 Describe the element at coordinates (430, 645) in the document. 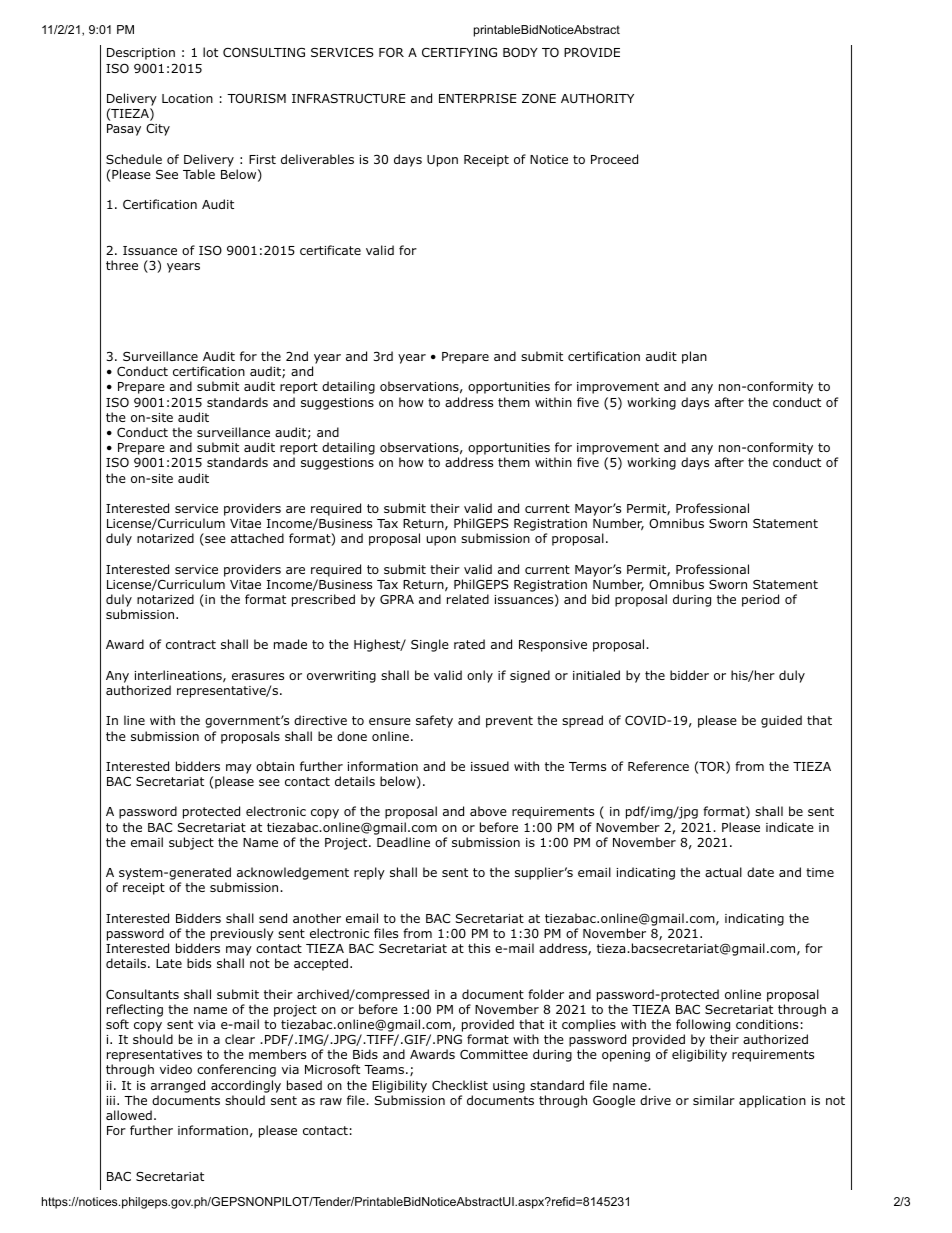

I see `Single` at that location.
